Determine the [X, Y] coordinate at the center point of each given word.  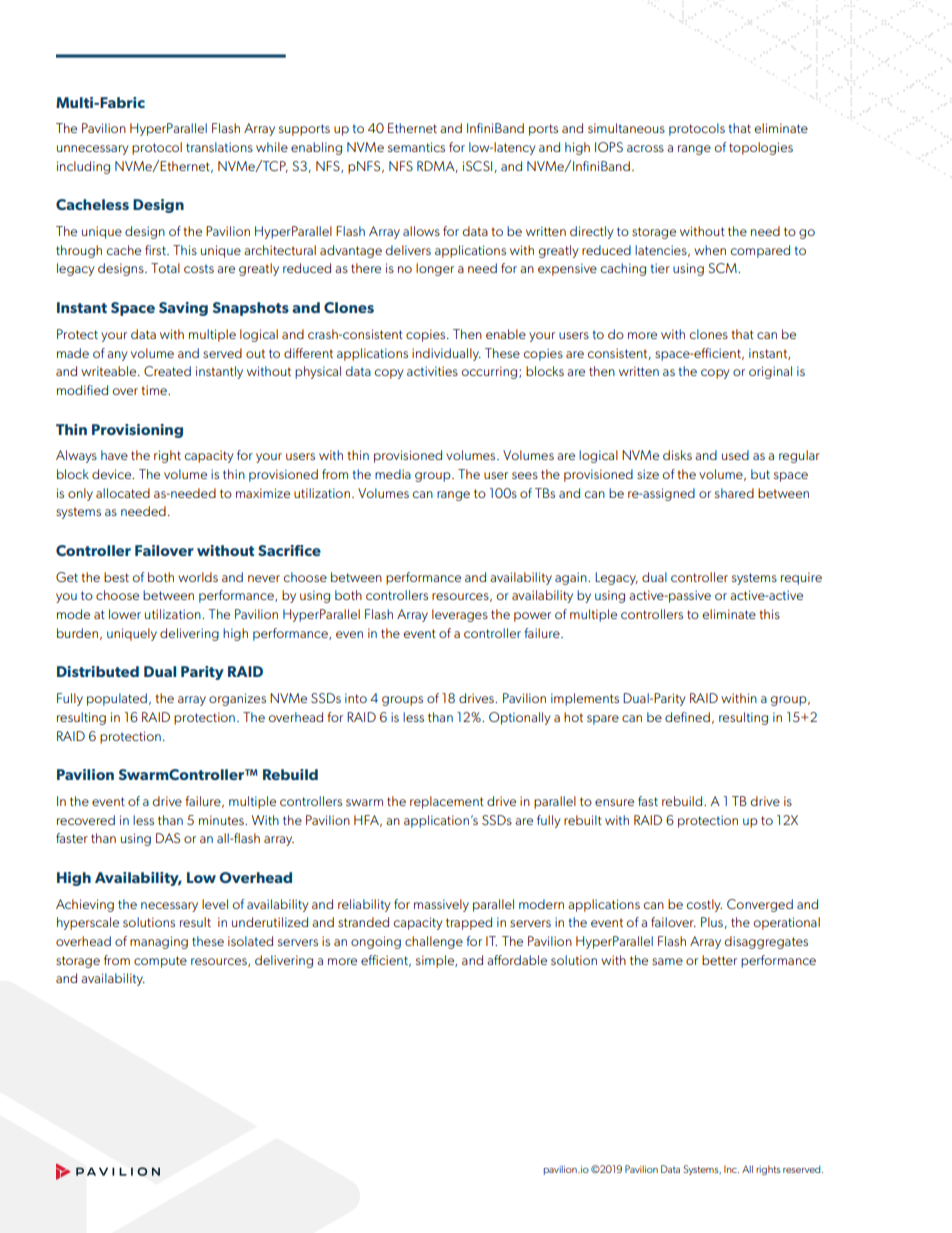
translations [219, 147]
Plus [712, 922]
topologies [761, 148]
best [116, 577]
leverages [460, 615]
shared [734, 493]
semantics [416, 147]
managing [159, 942]
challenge [434, 942]
